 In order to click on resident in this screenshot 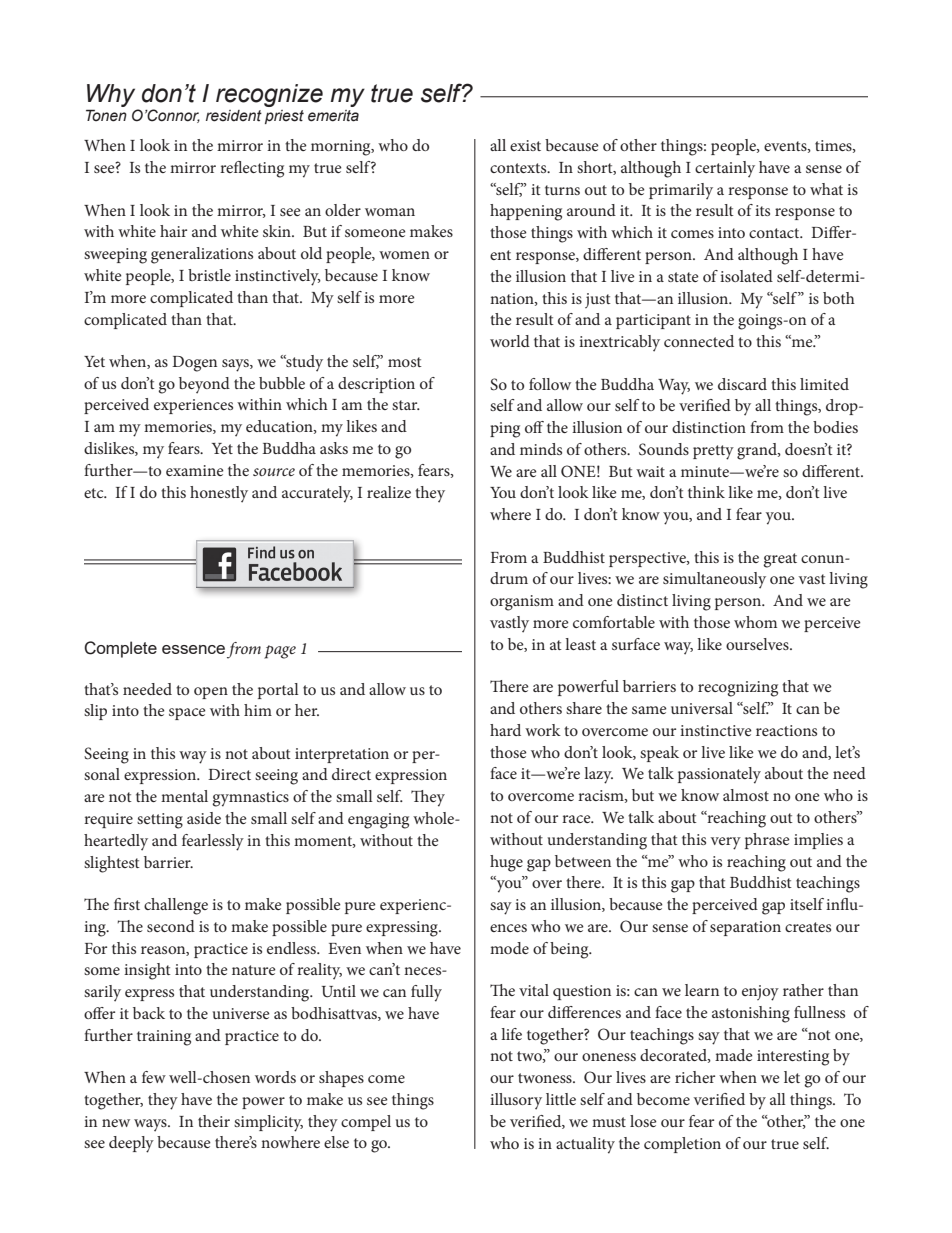, I will do `click(234, 116)`.
